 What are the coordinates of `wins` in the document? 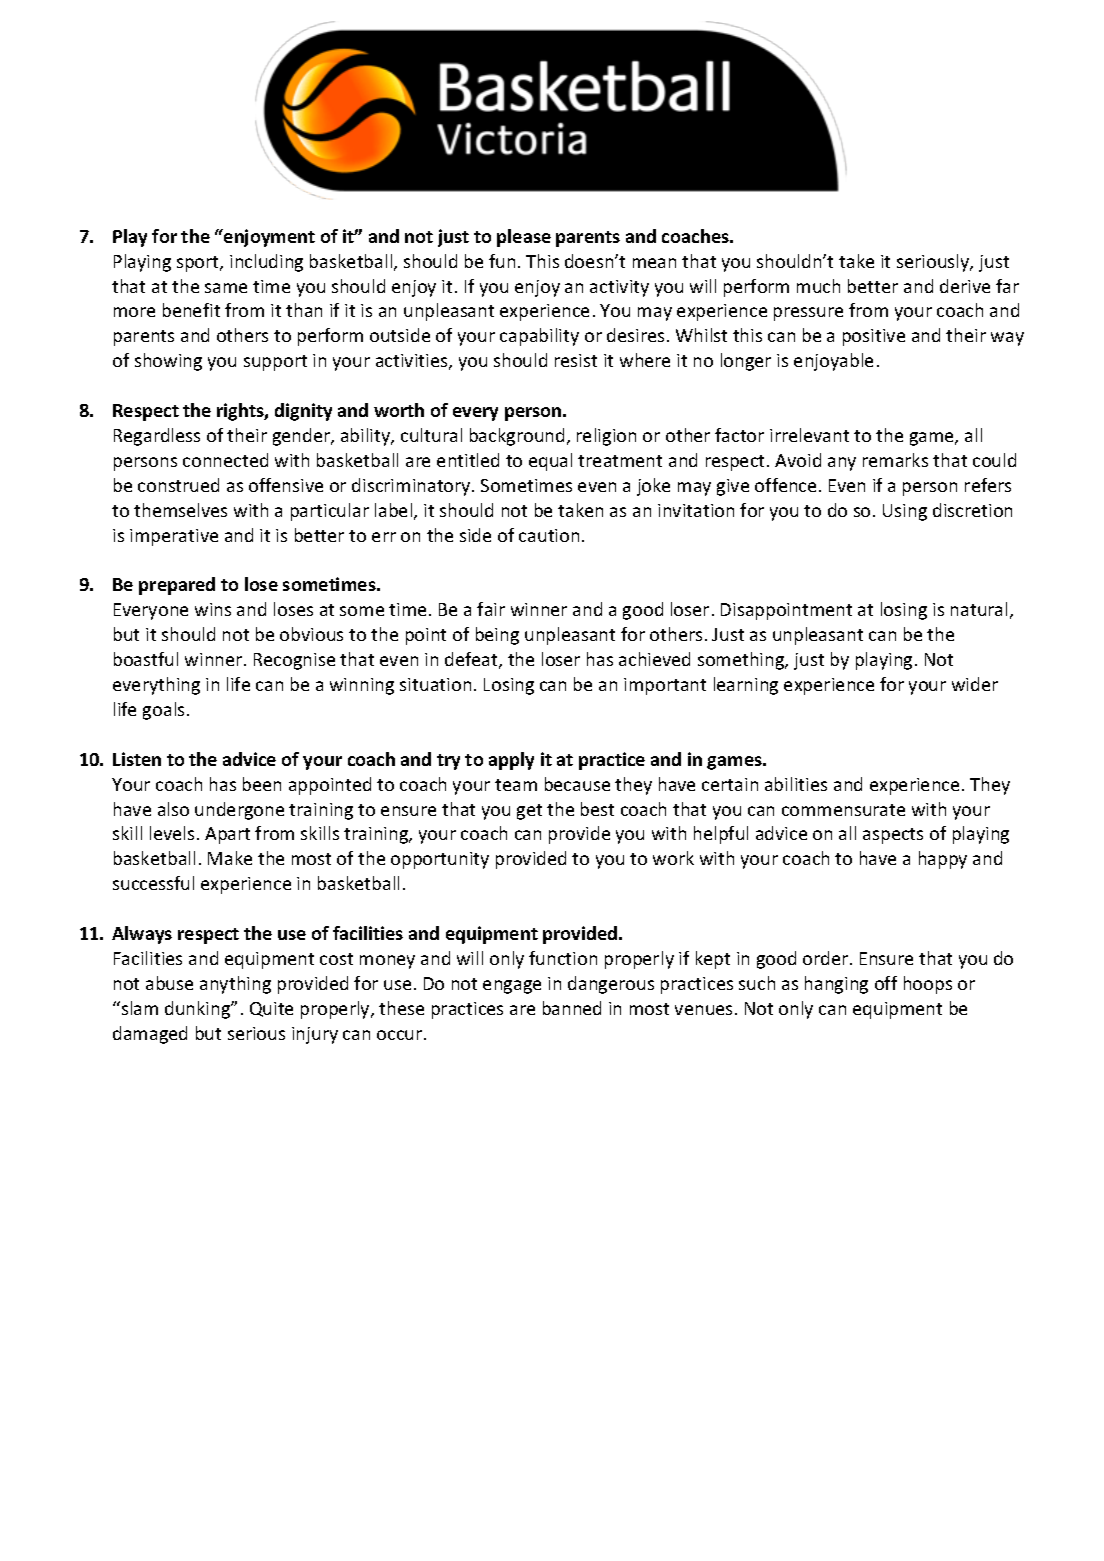 It's located at (213, 609).
